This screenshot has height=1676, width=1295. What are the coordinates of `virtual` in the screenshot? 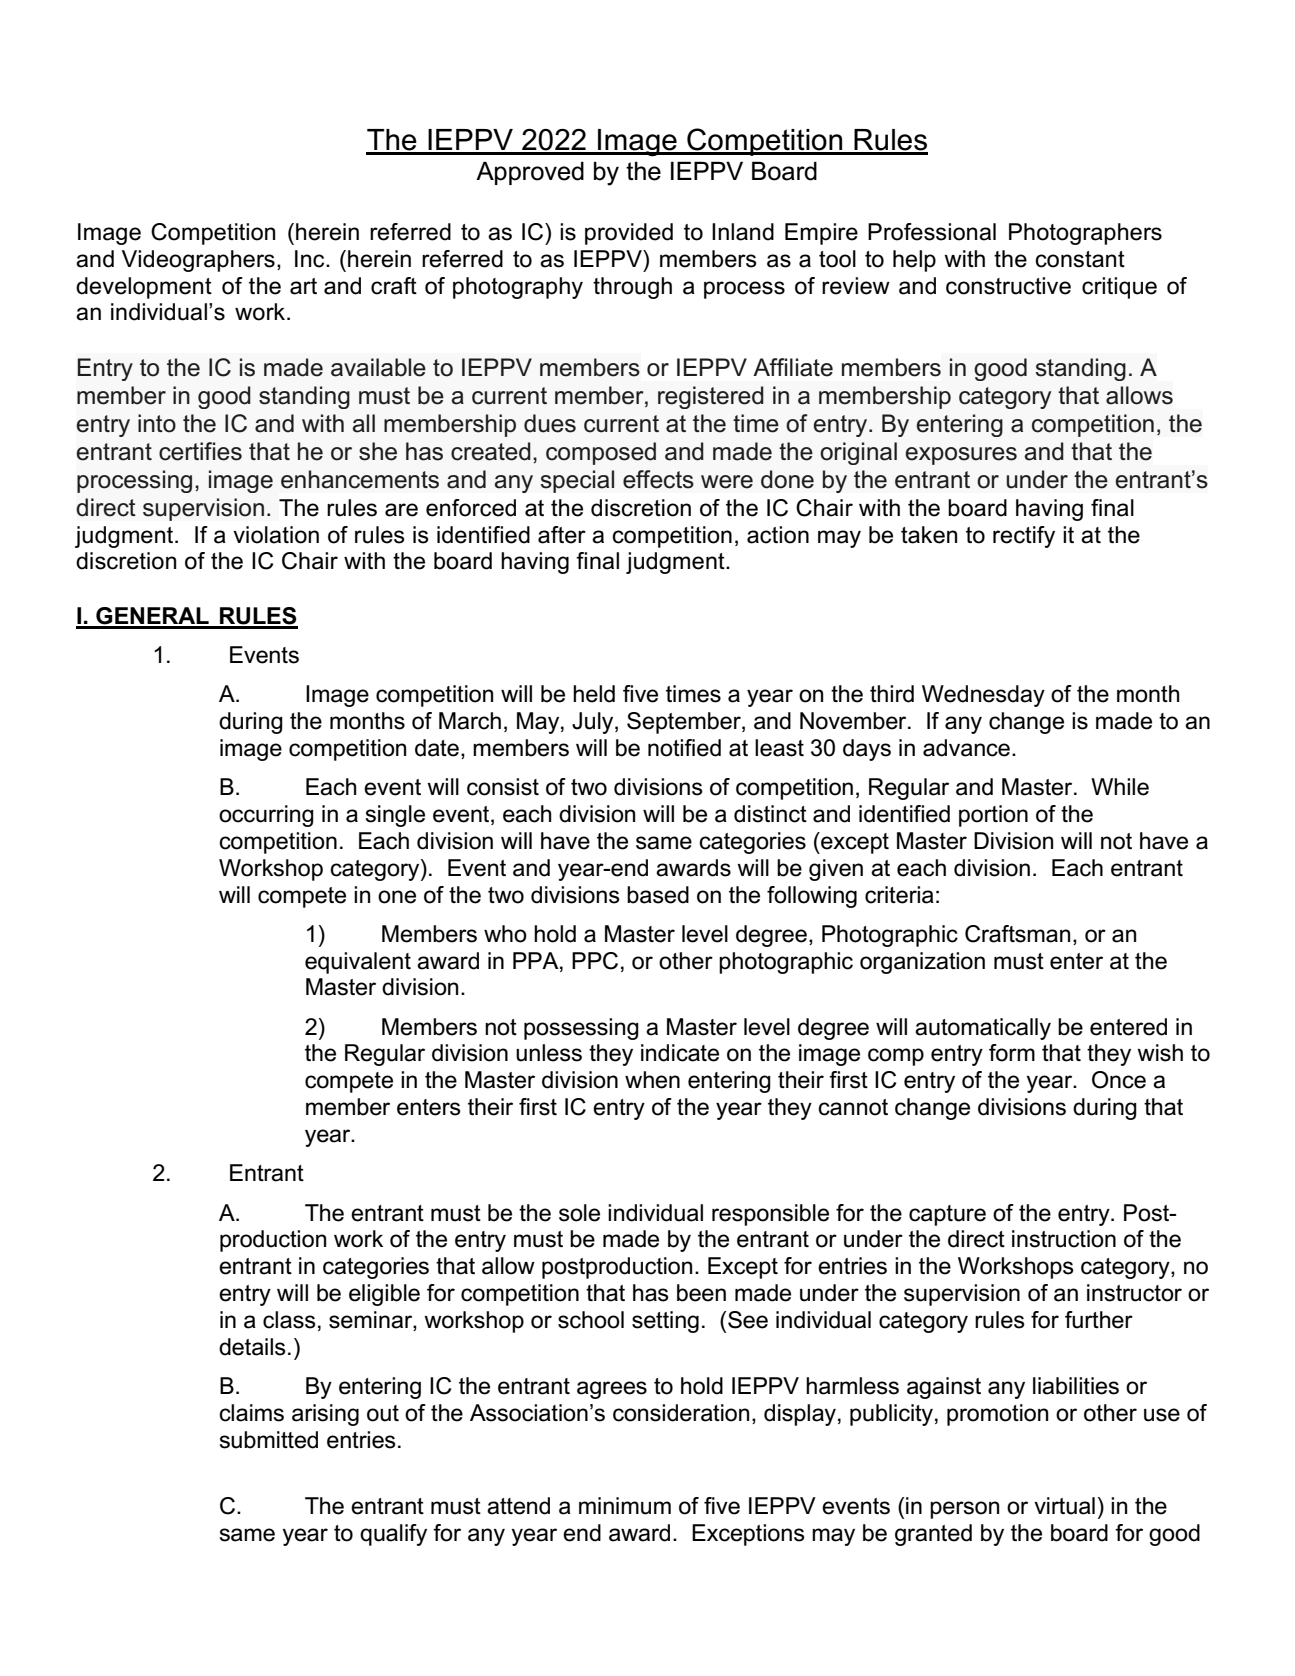 It's located at (1064, 1506).
